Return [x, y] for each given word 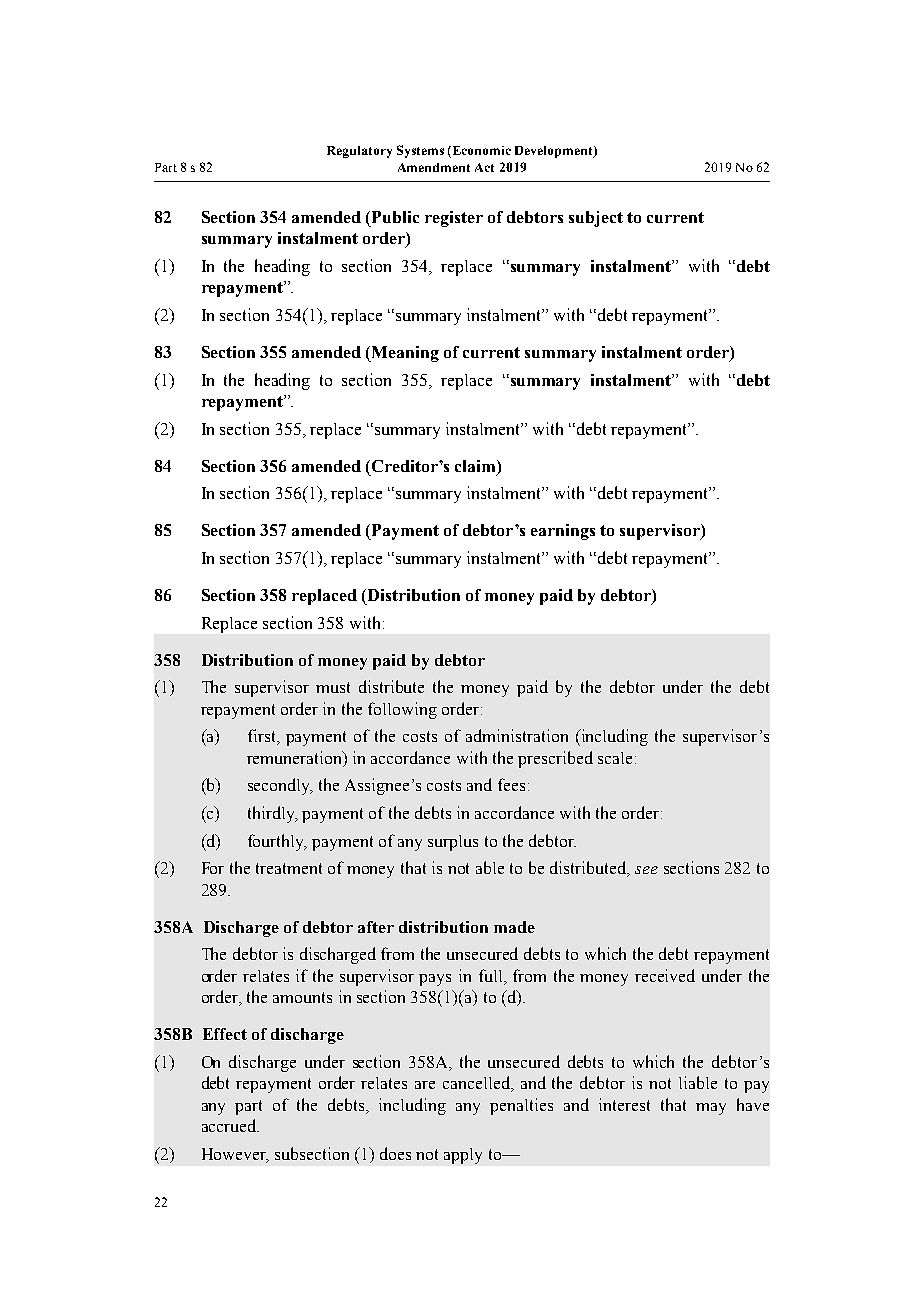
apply [463, 1156]
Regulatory [359, 152]
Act [484, 167]
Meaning [404, 354]
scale [615, 758]
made [514, 927]
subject [596, 219]
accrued [230, 1125]
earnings [563, 532]
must [333, 687]
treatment [289, 868]
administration [517, 735]
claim [476, 466]
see [646, 870]
